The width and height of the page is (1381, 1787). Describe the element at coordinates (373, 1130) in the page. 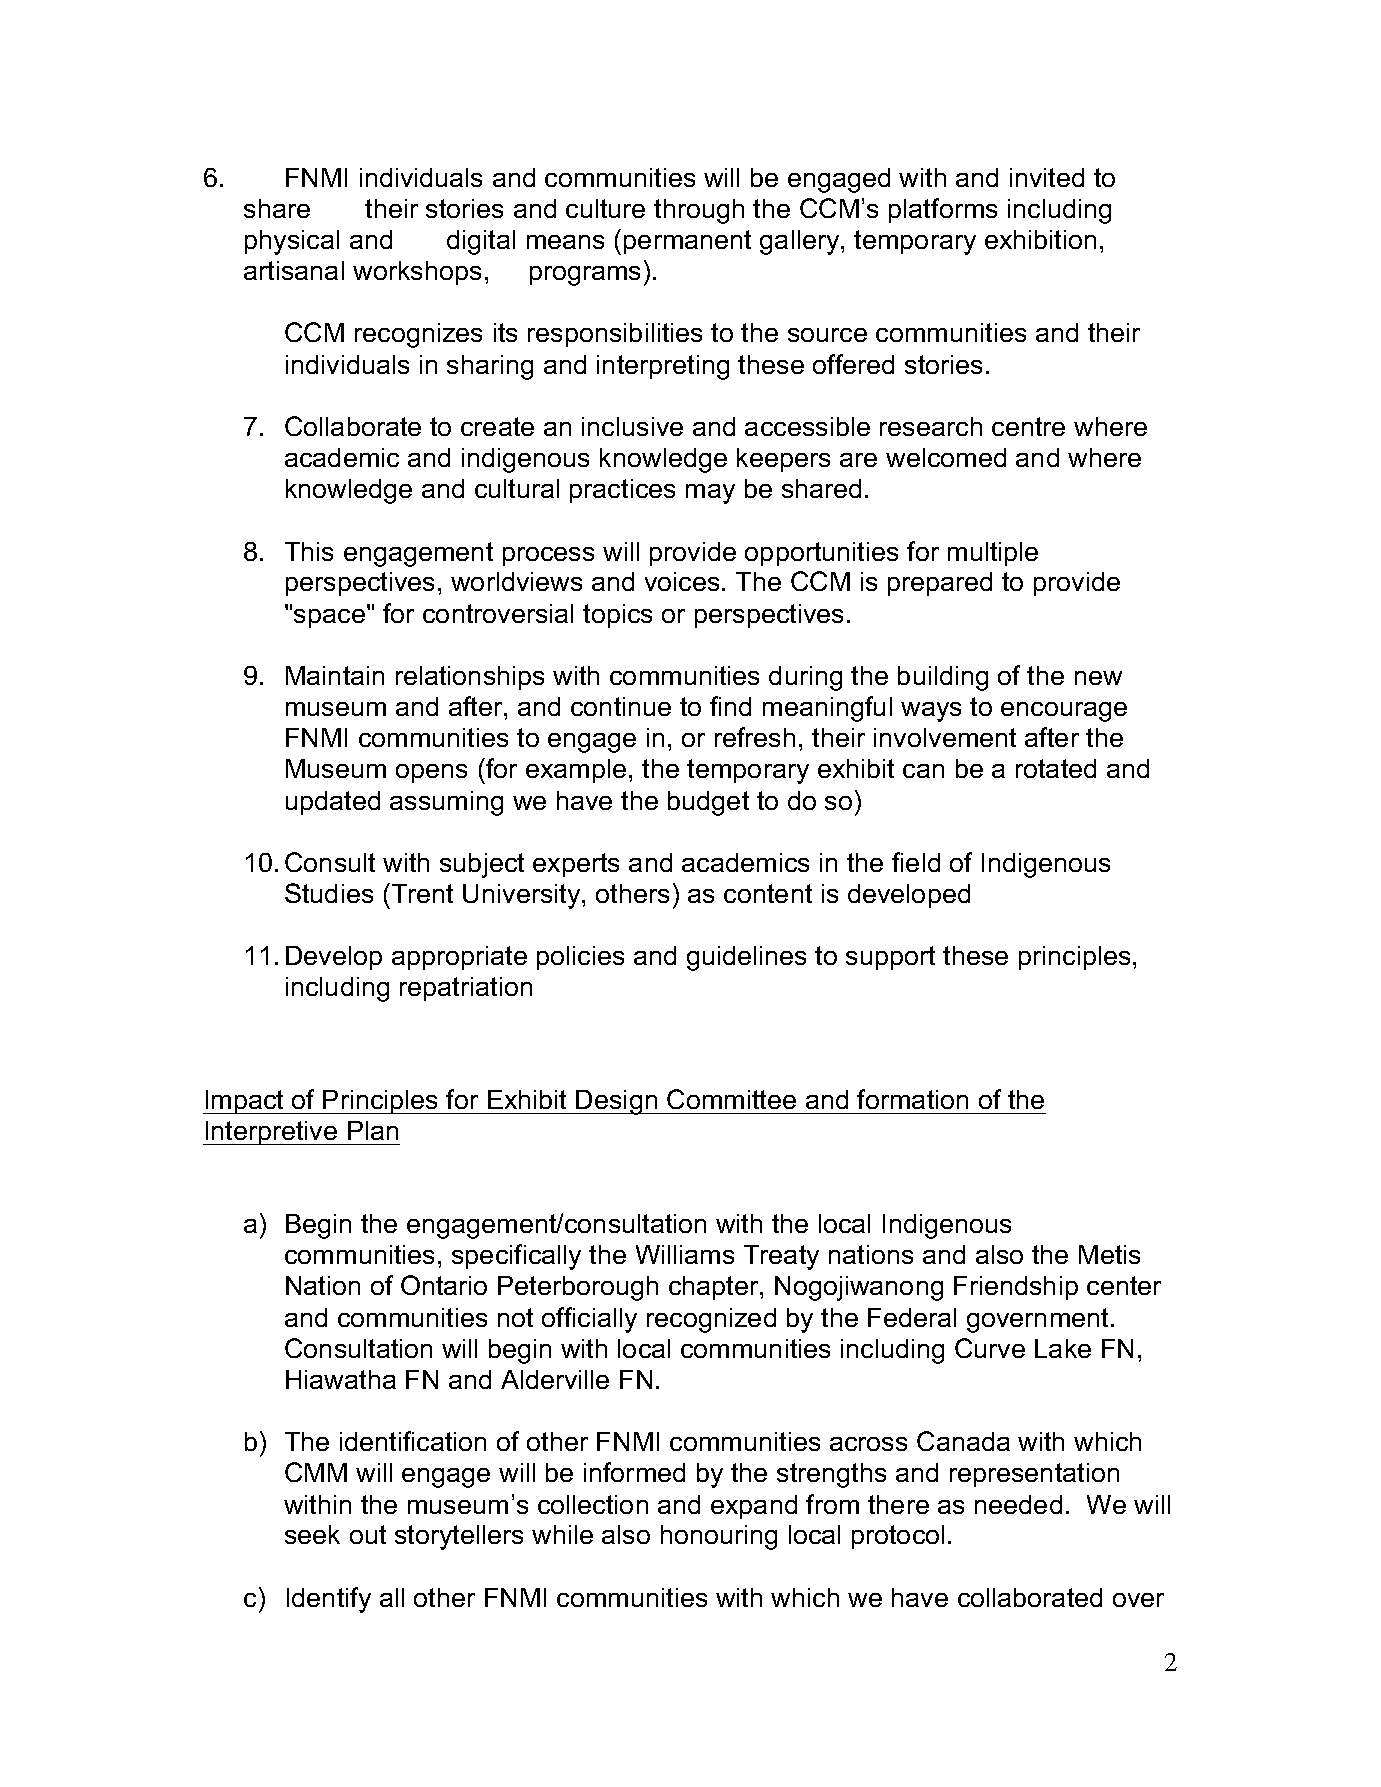

I see `Plan` at that location.
